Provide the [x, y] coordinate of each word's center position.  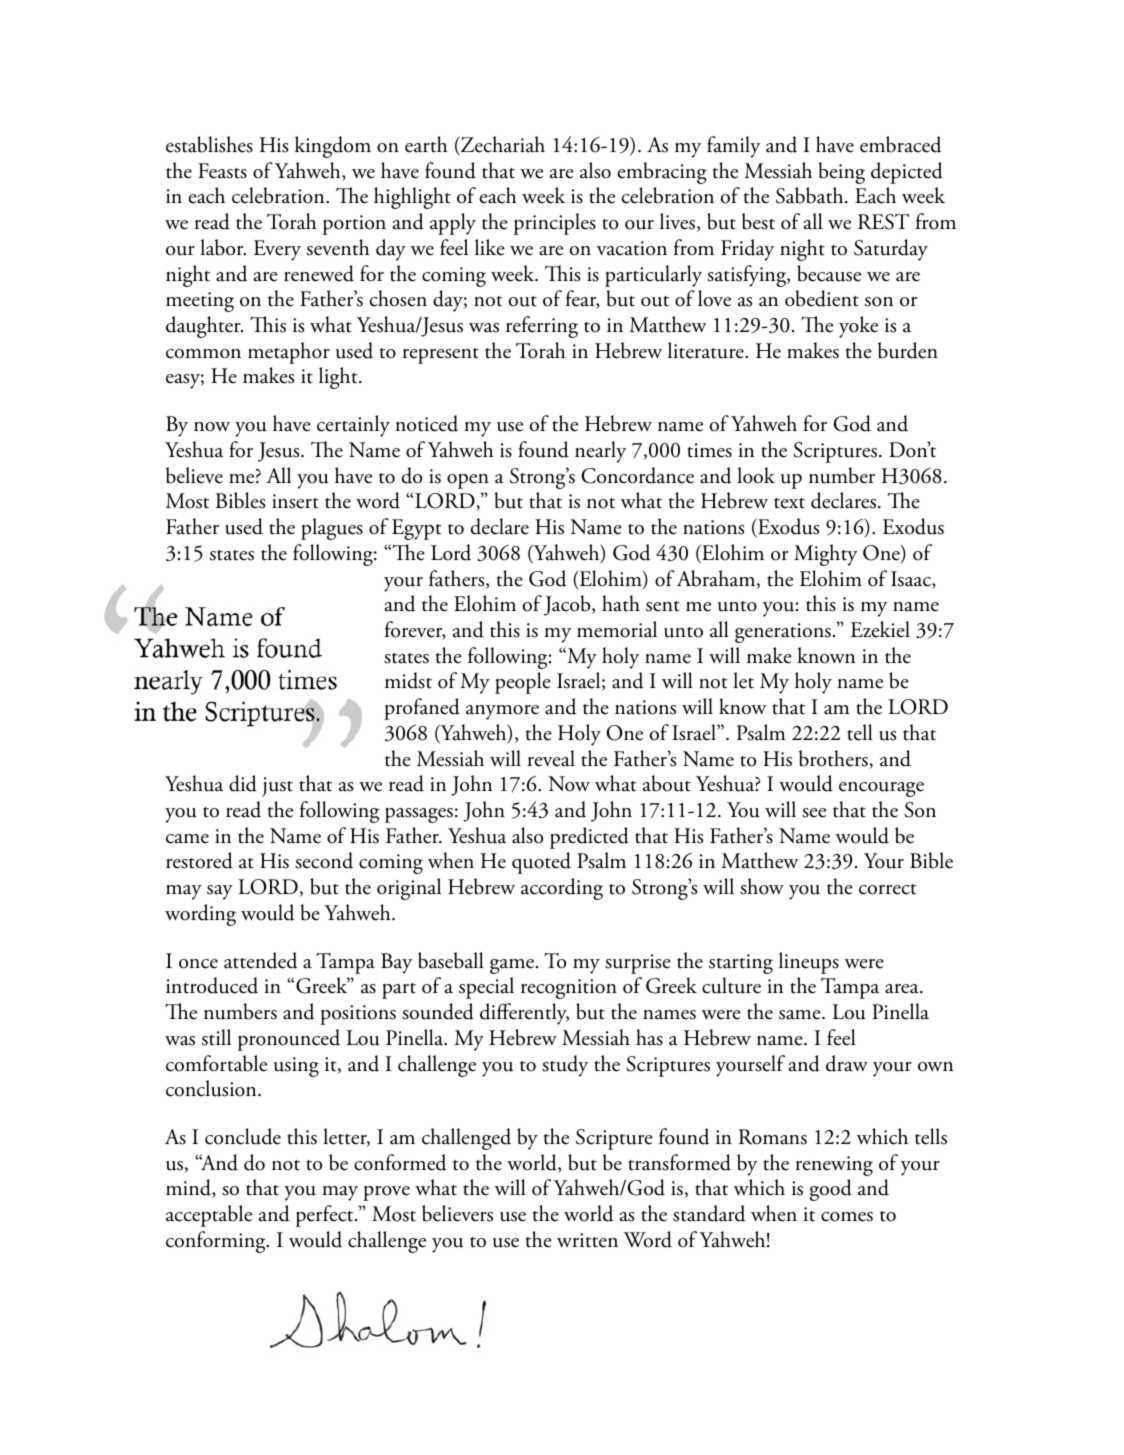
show [762, 886]
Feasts [222, 171]
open [468, 481]
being [842, 173]
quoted [541, 863]
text [789, 503]
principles [555, 224]
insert [295, 501]
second [324, 860]
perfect [326, 1216]
